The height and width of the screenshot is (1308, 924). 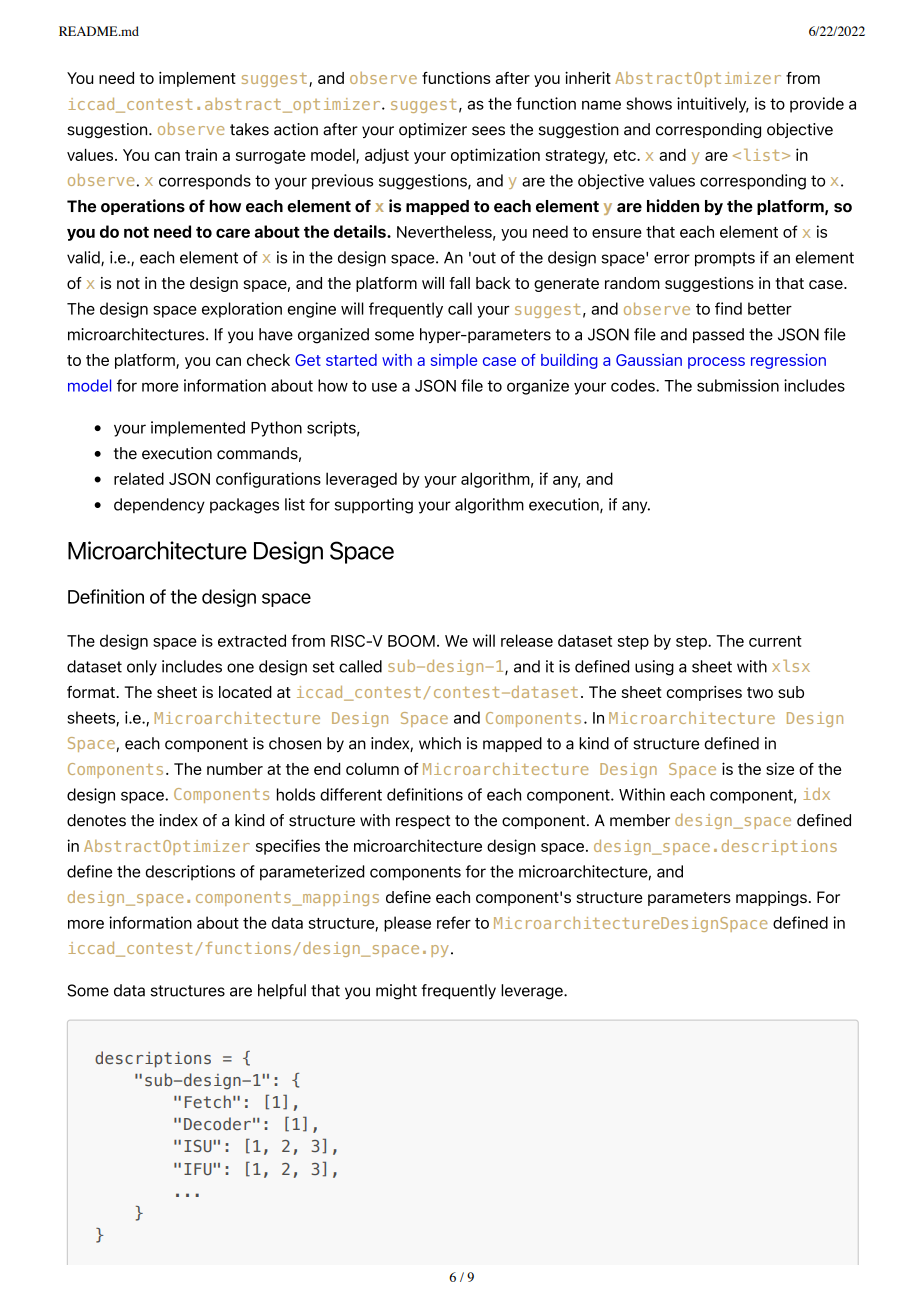 What do you see at coordinates (713, 105) in the screenshot?
I see `intuitively` at bounding box center [713, 105].
